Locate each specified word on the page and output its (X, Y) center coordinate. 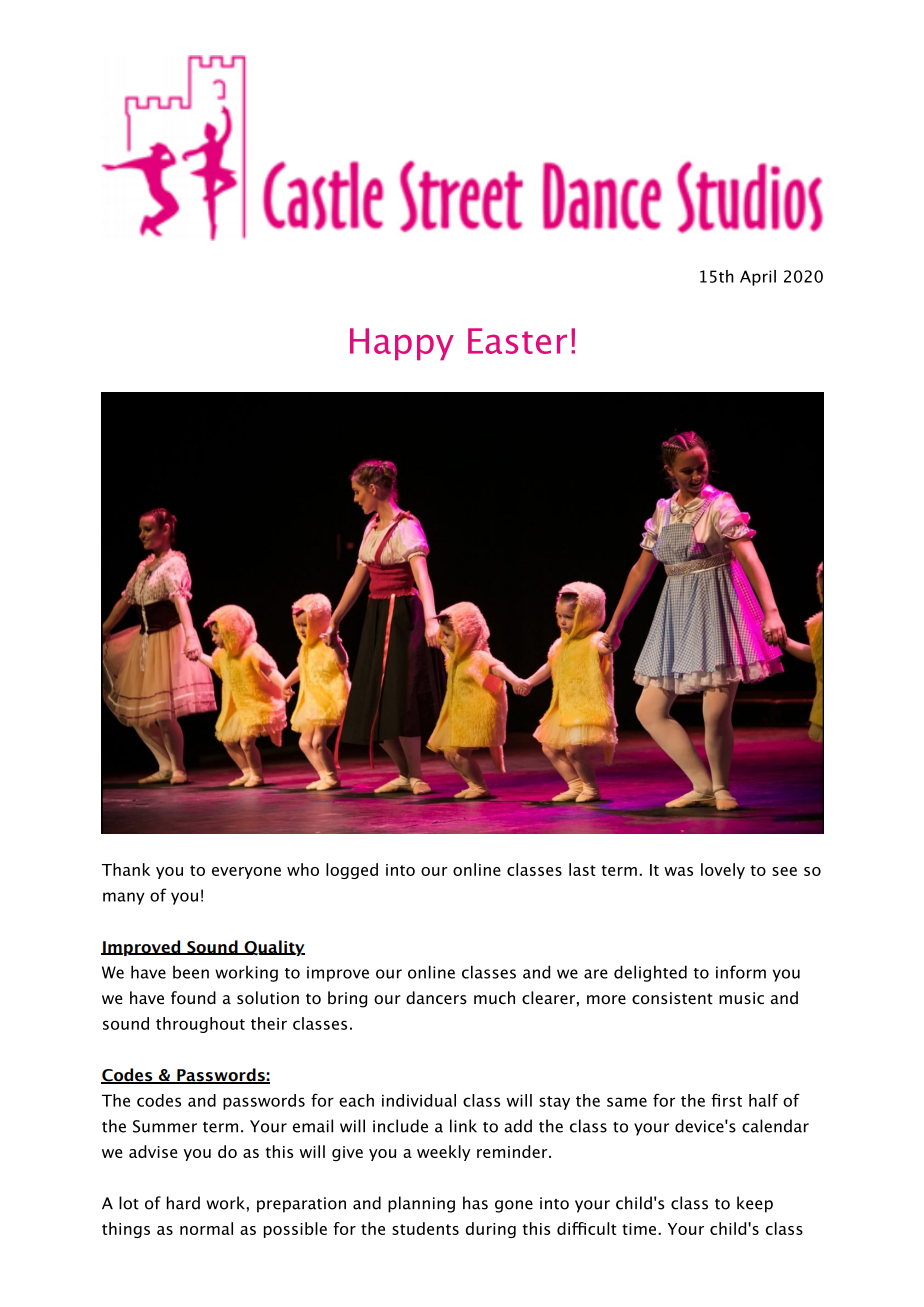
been (191, 972)
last (582, 869)
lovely (723, 871)
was (678, 871)
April (758, 278)
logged (352, 871)
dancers (436, 997)
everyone (246, 873)
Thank (126, 869)
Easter (517, 341)
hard (183, 1203)
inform (741, 972)
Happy (402, 344)
